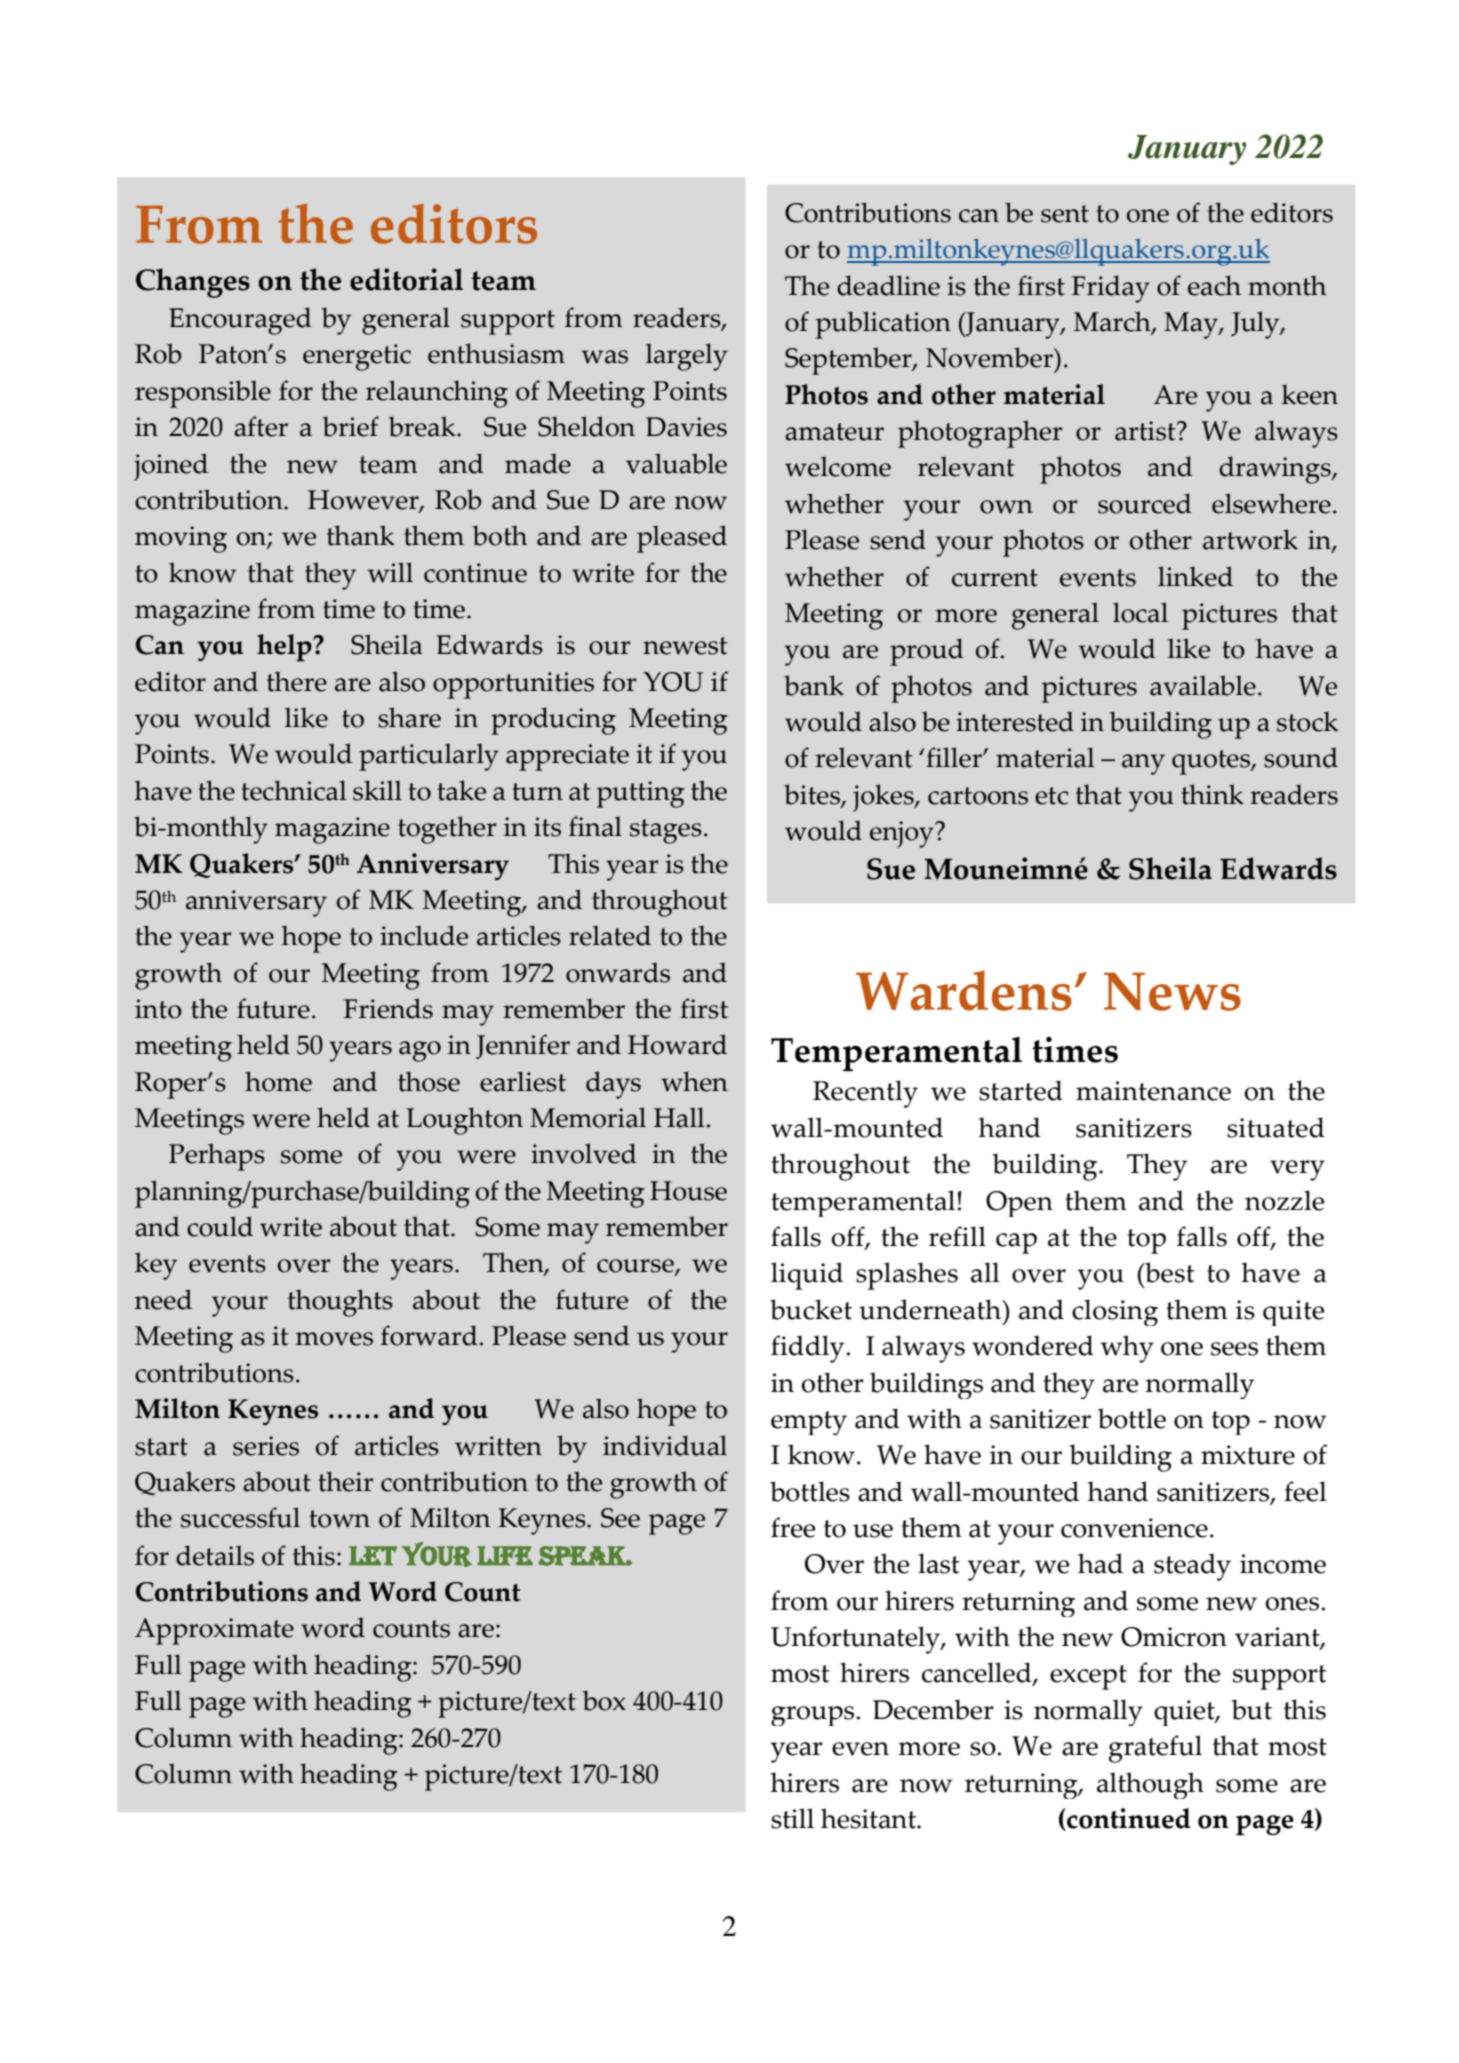 This screenshot has width=1459, height=2063. I want to click on newest, so click(685, 646).
